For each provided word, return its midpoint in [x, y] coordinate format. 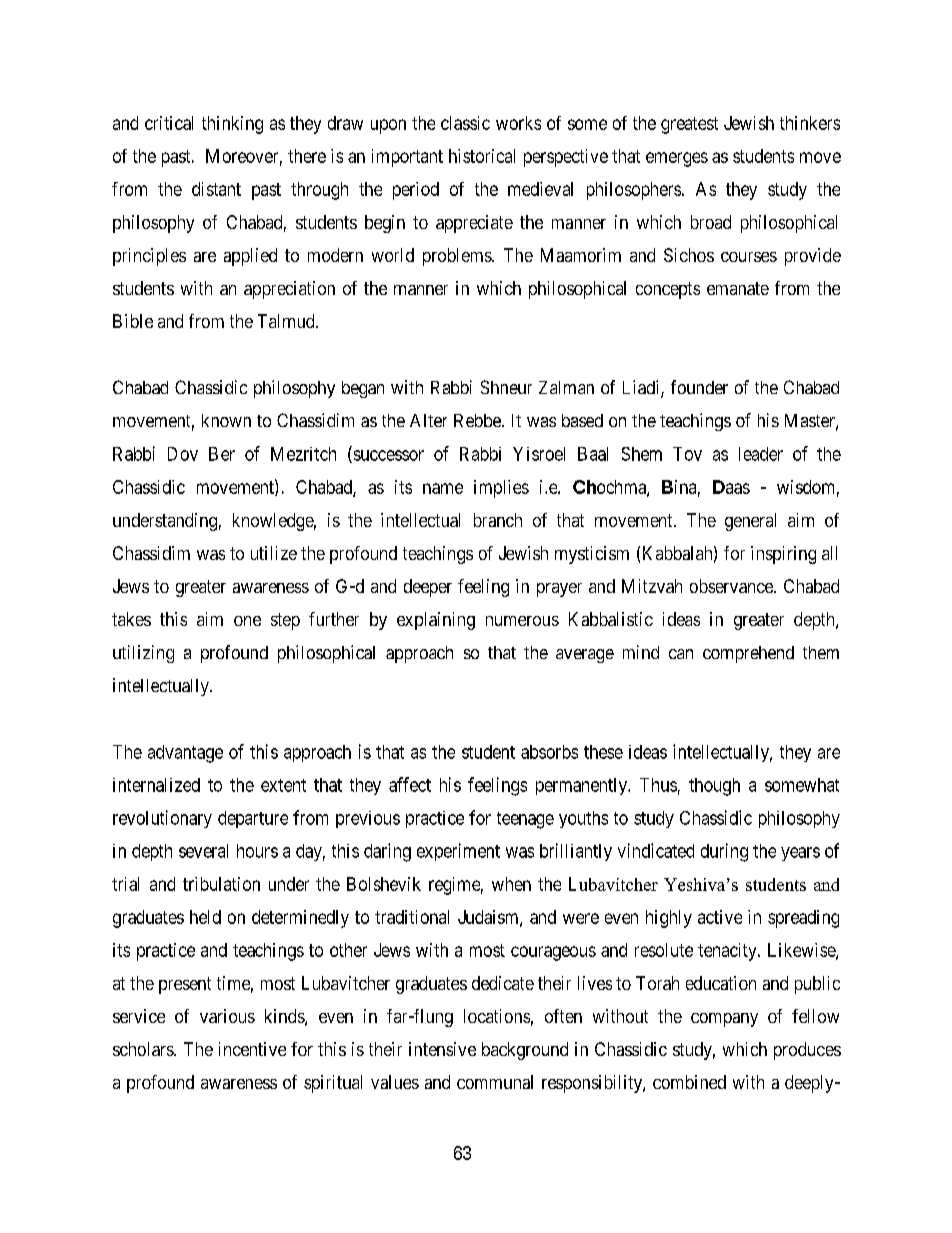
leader [761, 454]
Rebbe [478, 420]
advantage [185, 754]
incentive [252, 1049]
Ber [222, 454]
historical [482, 156]
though [714, 787]
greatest [689, 125]
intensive [442, 1049]
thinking [232, 125]
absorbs [549, 752]
